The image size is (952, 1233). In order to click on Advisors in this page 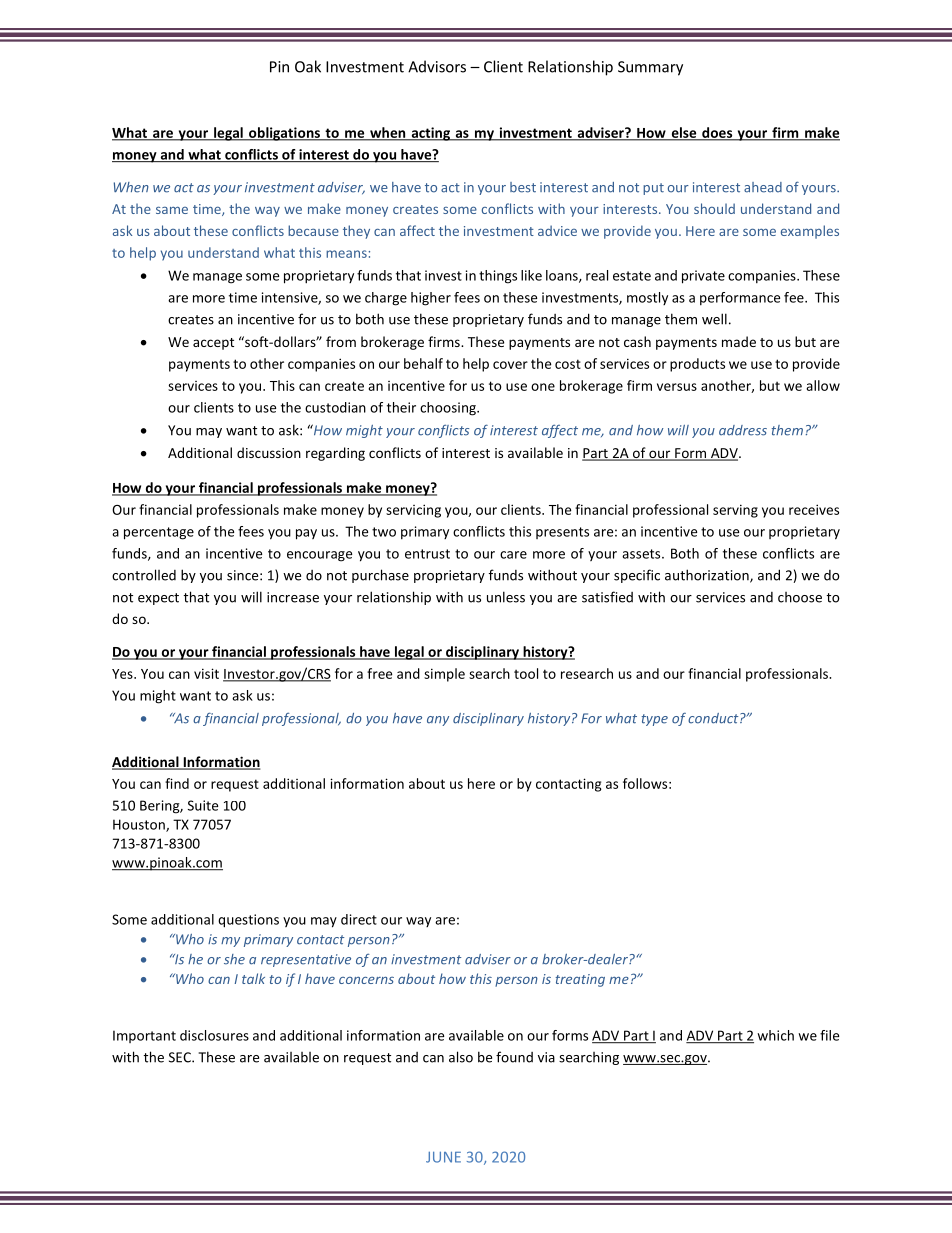, I will do `click(437, 66)`.
